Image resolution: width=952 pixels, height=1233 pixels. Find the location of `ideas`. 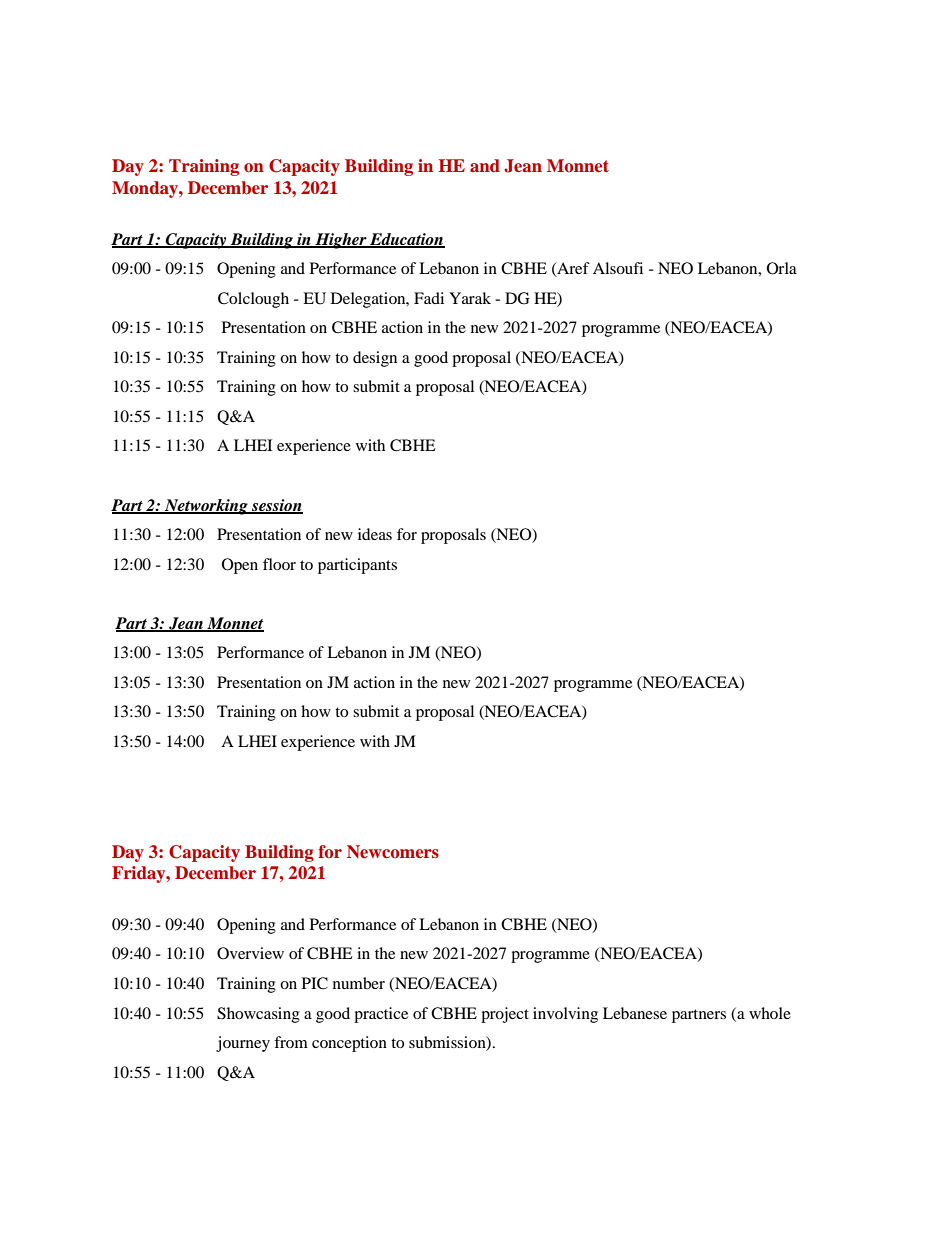

ideas is located at coordinates (375, 534).
